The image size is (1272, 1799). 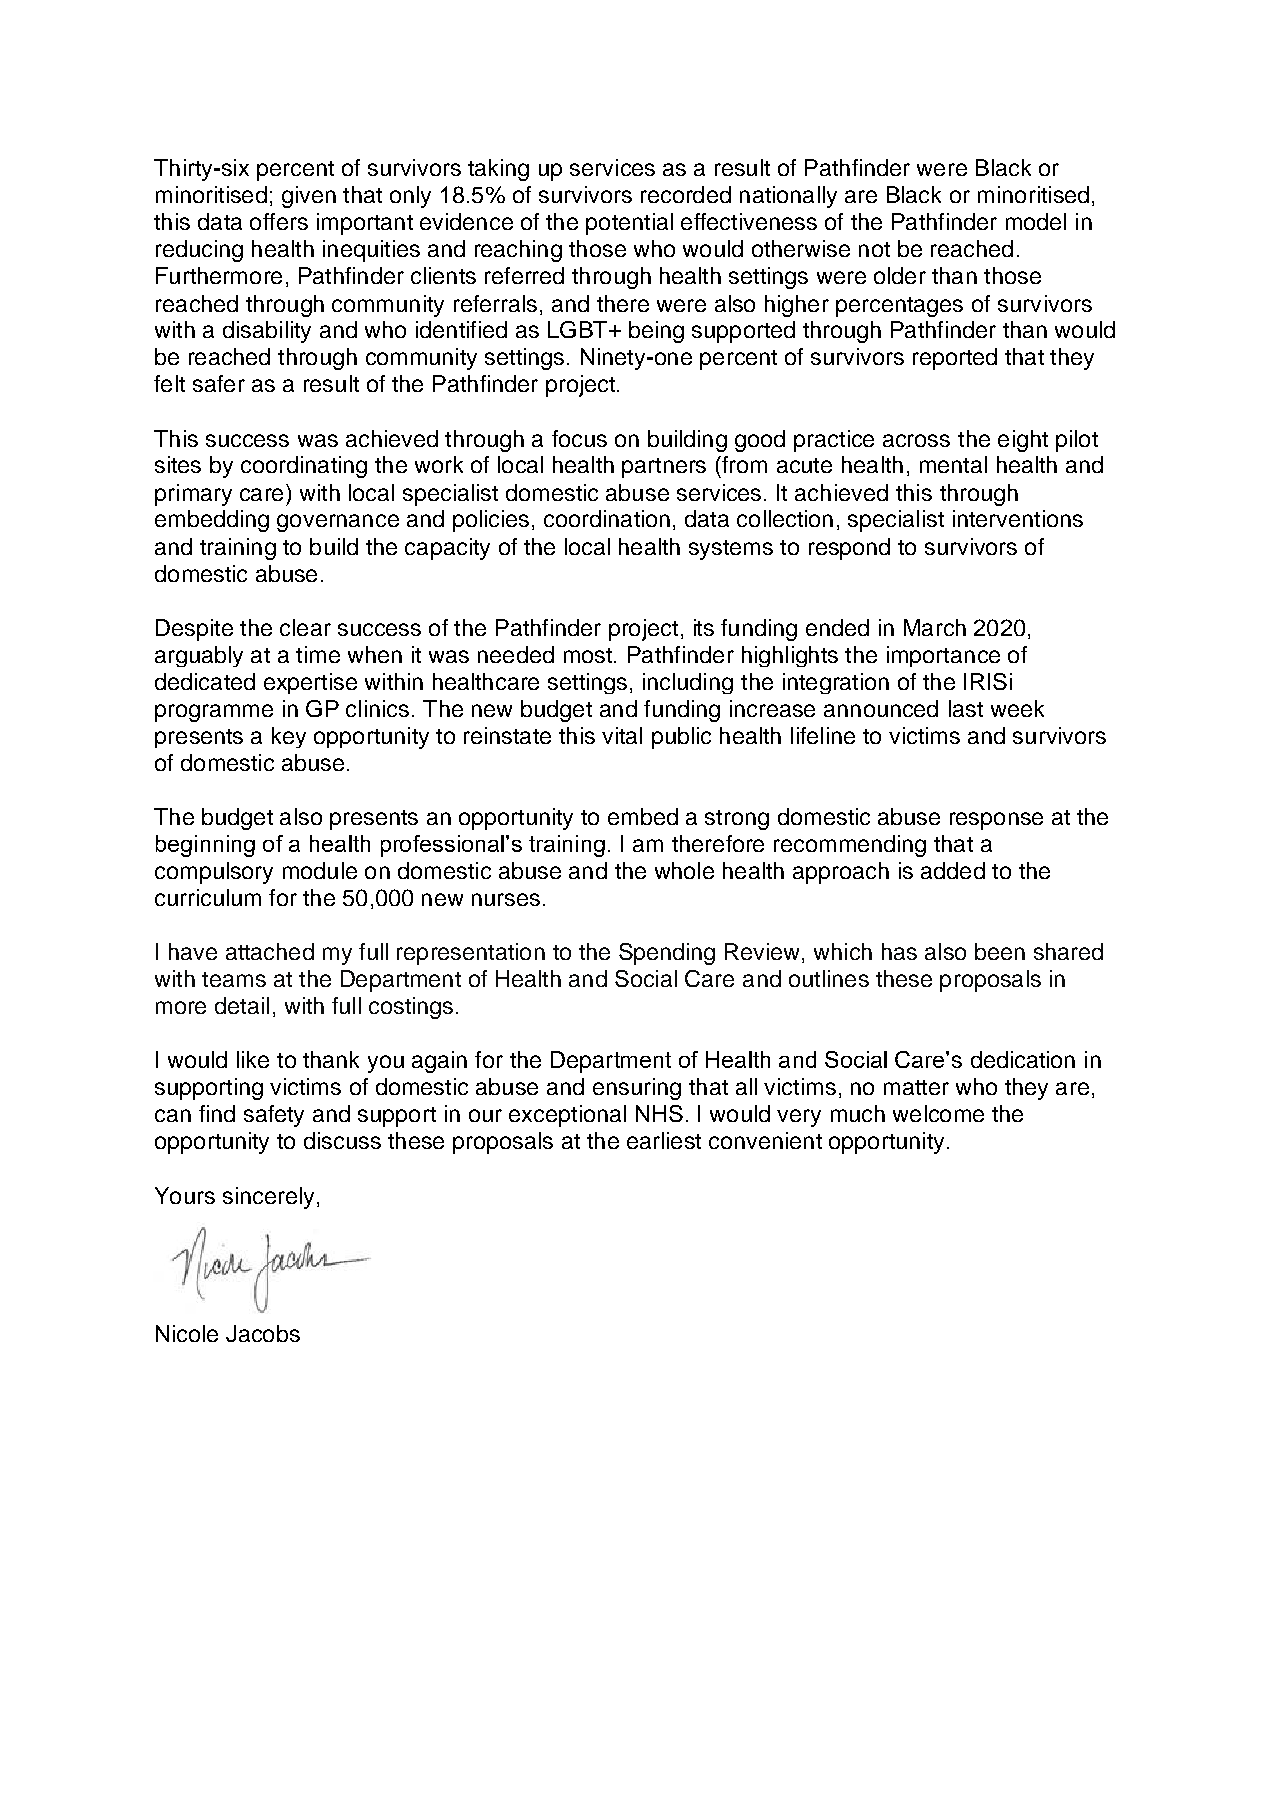 What do you see at coordinates (664, 1140) in the page?
I see `earliest` at bounding box center [664, 1140].
